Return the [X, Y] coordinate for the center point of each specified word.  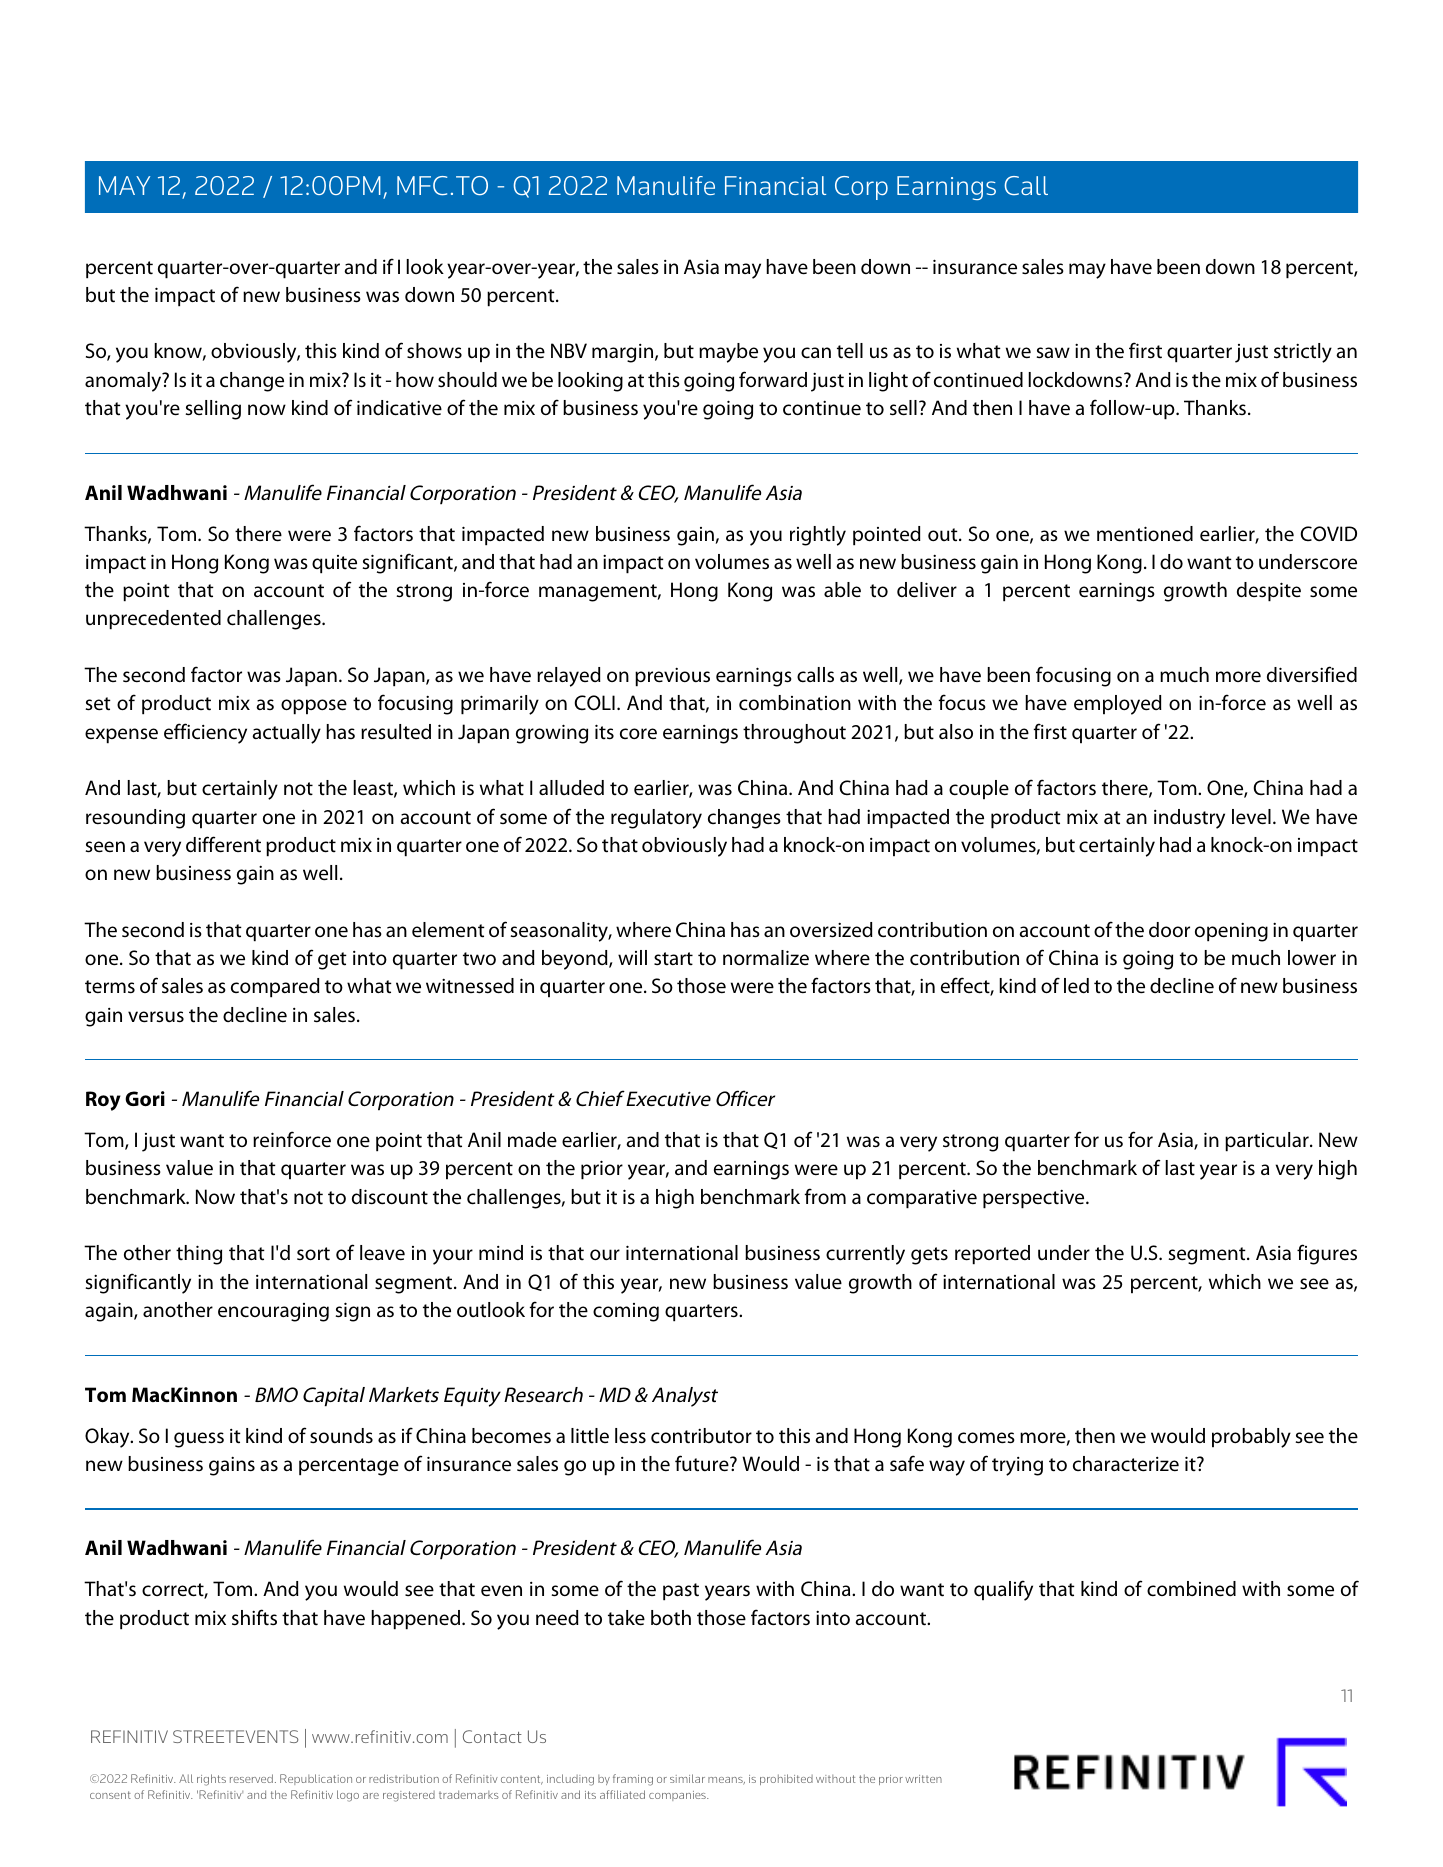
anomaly [124, 382]
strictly [1303, 353]
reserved [251, 1778]
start [673, 958]
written [923, 1779]
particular [1268, 1142]
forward [773, 379]
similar [687, 1778]
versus [156, 1017]
